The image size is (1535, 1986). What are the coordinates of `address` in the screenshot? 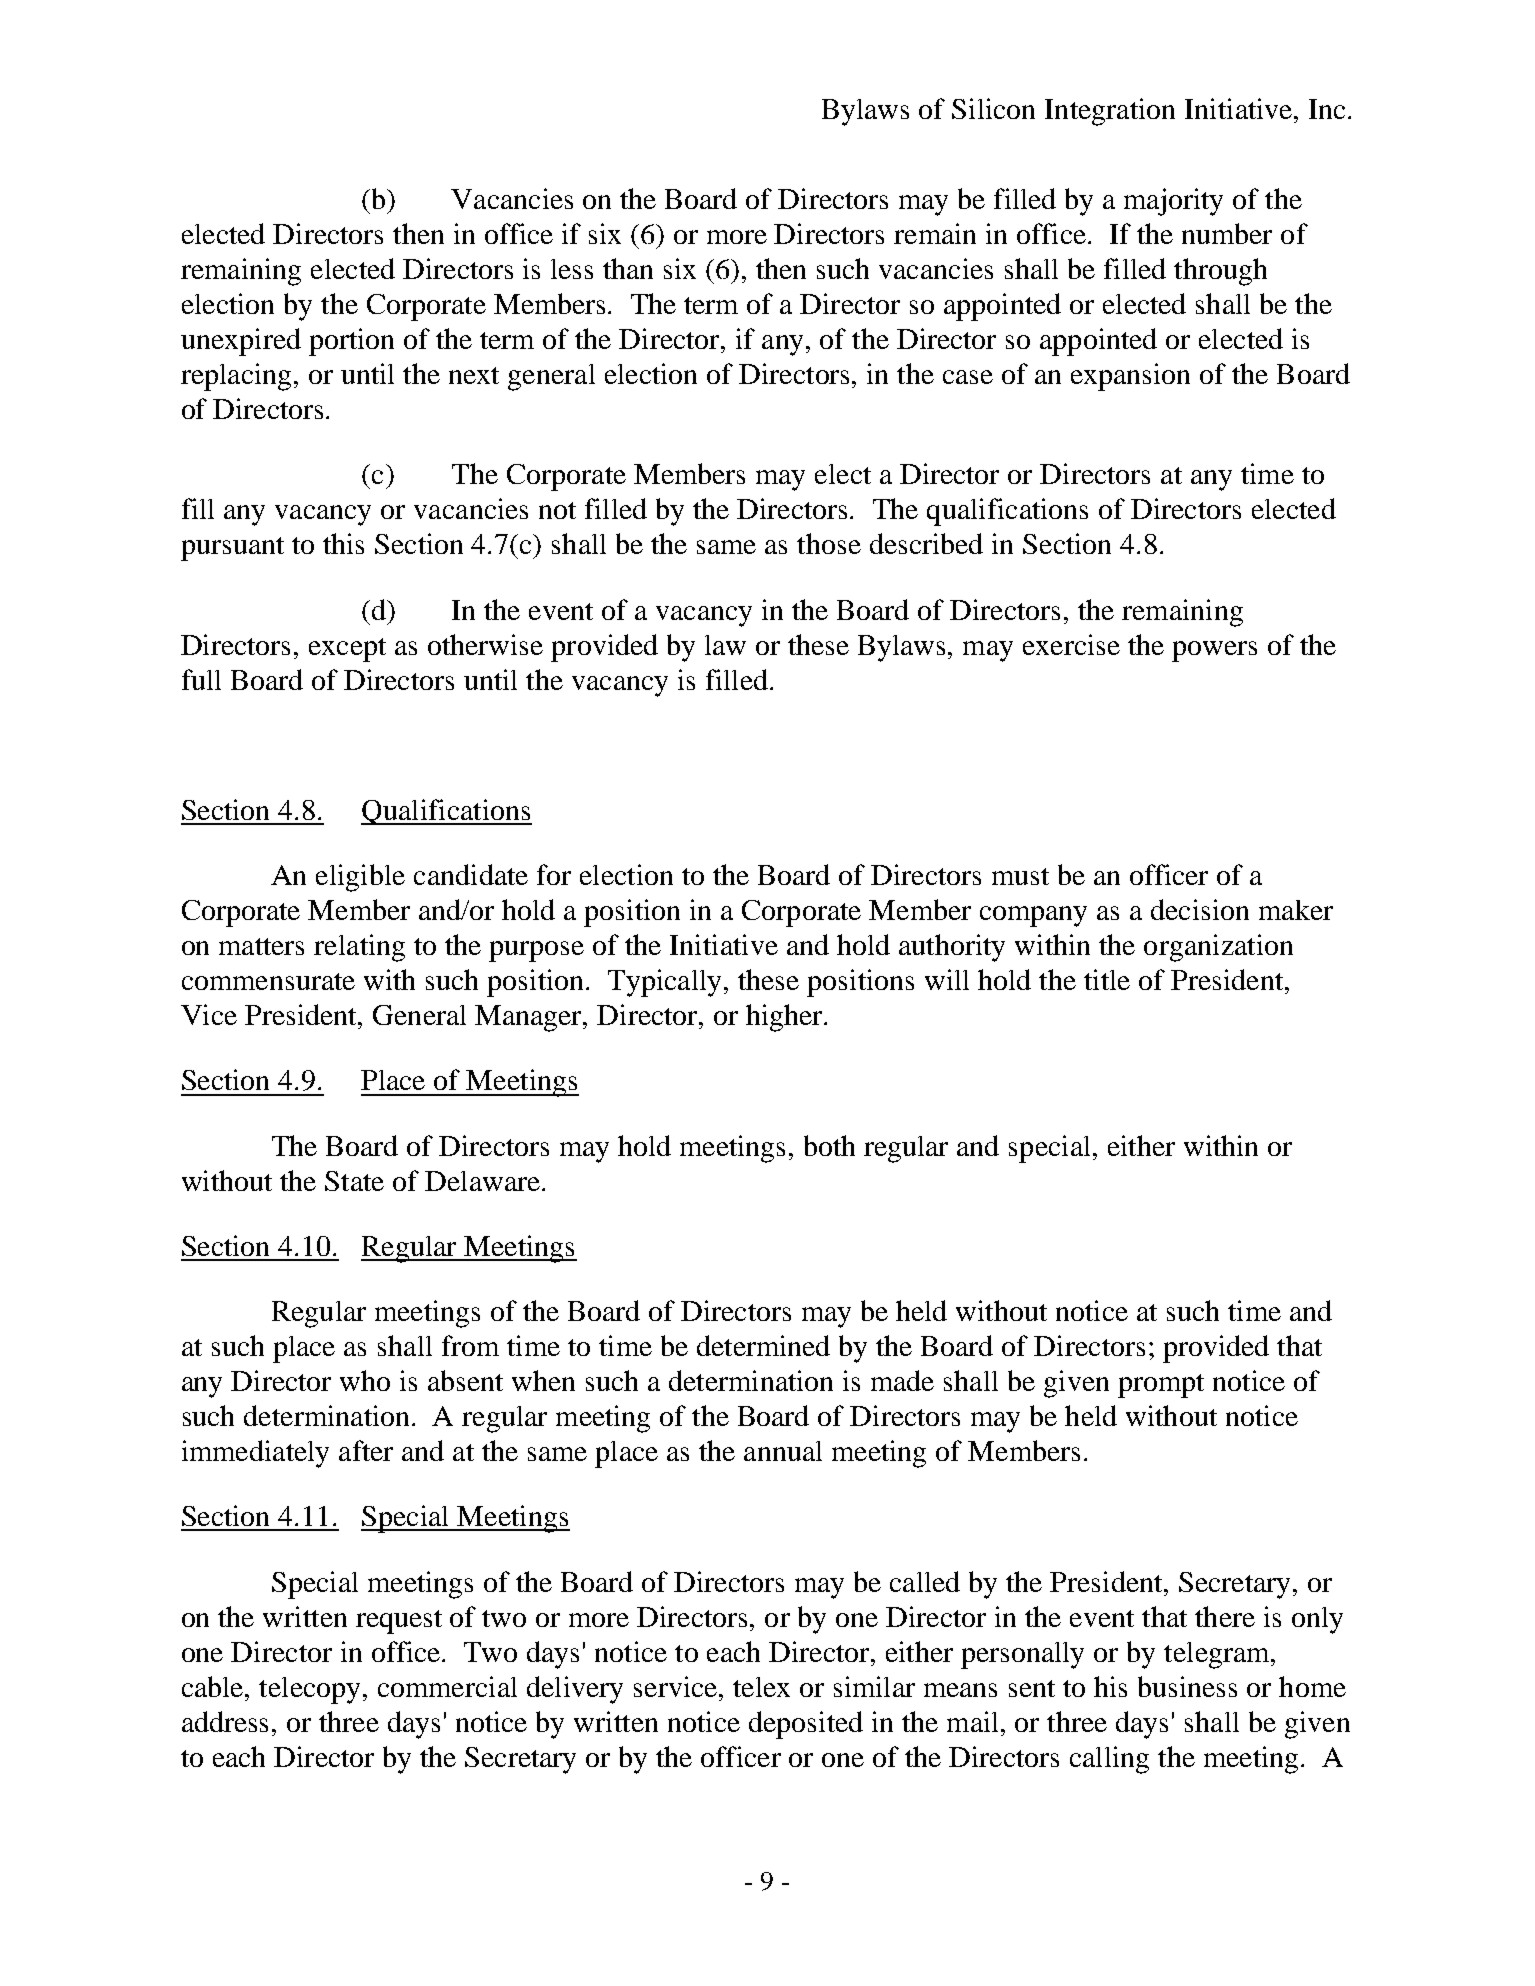 It's located at (225, 1721).
